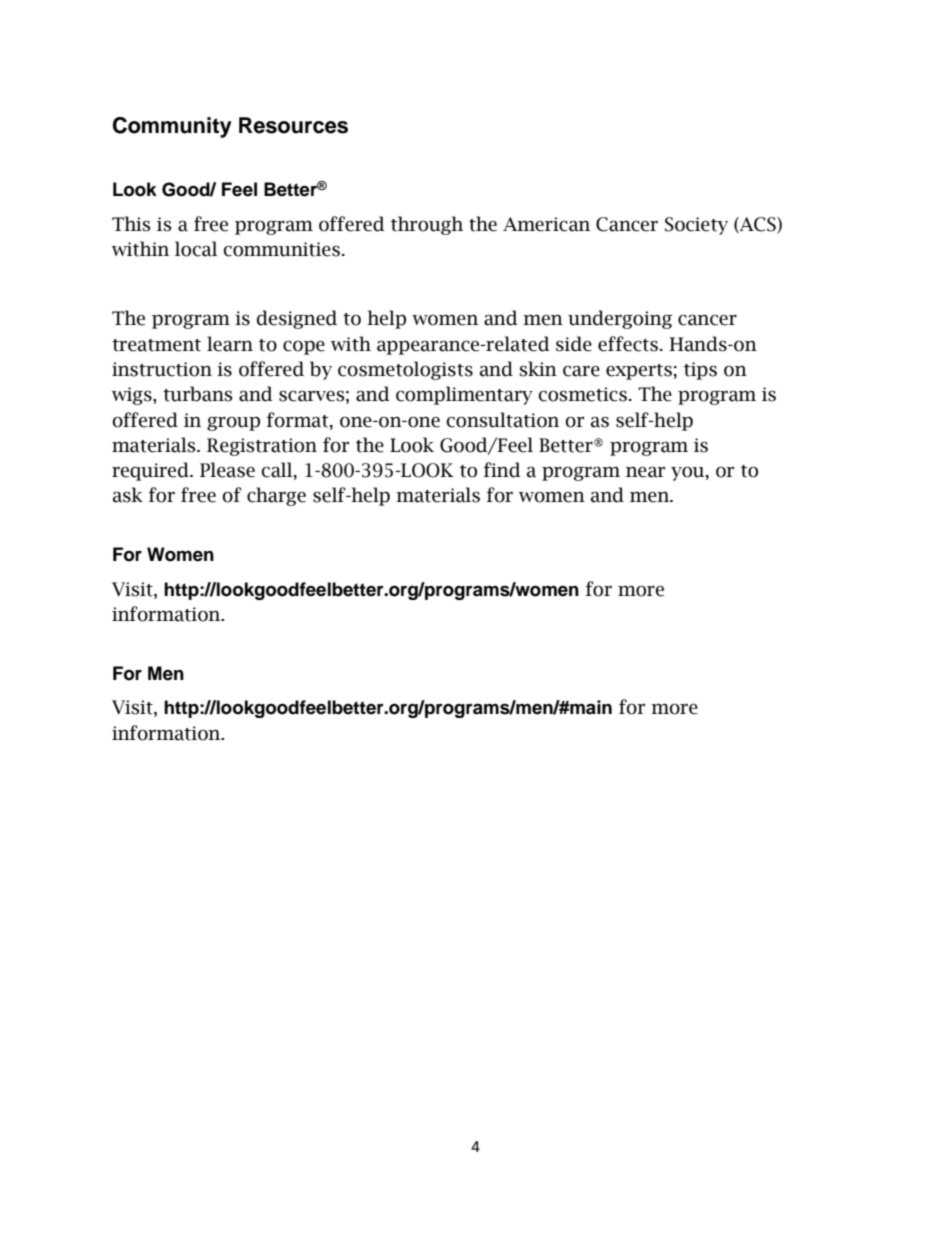 The image size is (952, 1233). Describe the element at coordinates (427, 225) in the screenshot. I see `through` at that location.
